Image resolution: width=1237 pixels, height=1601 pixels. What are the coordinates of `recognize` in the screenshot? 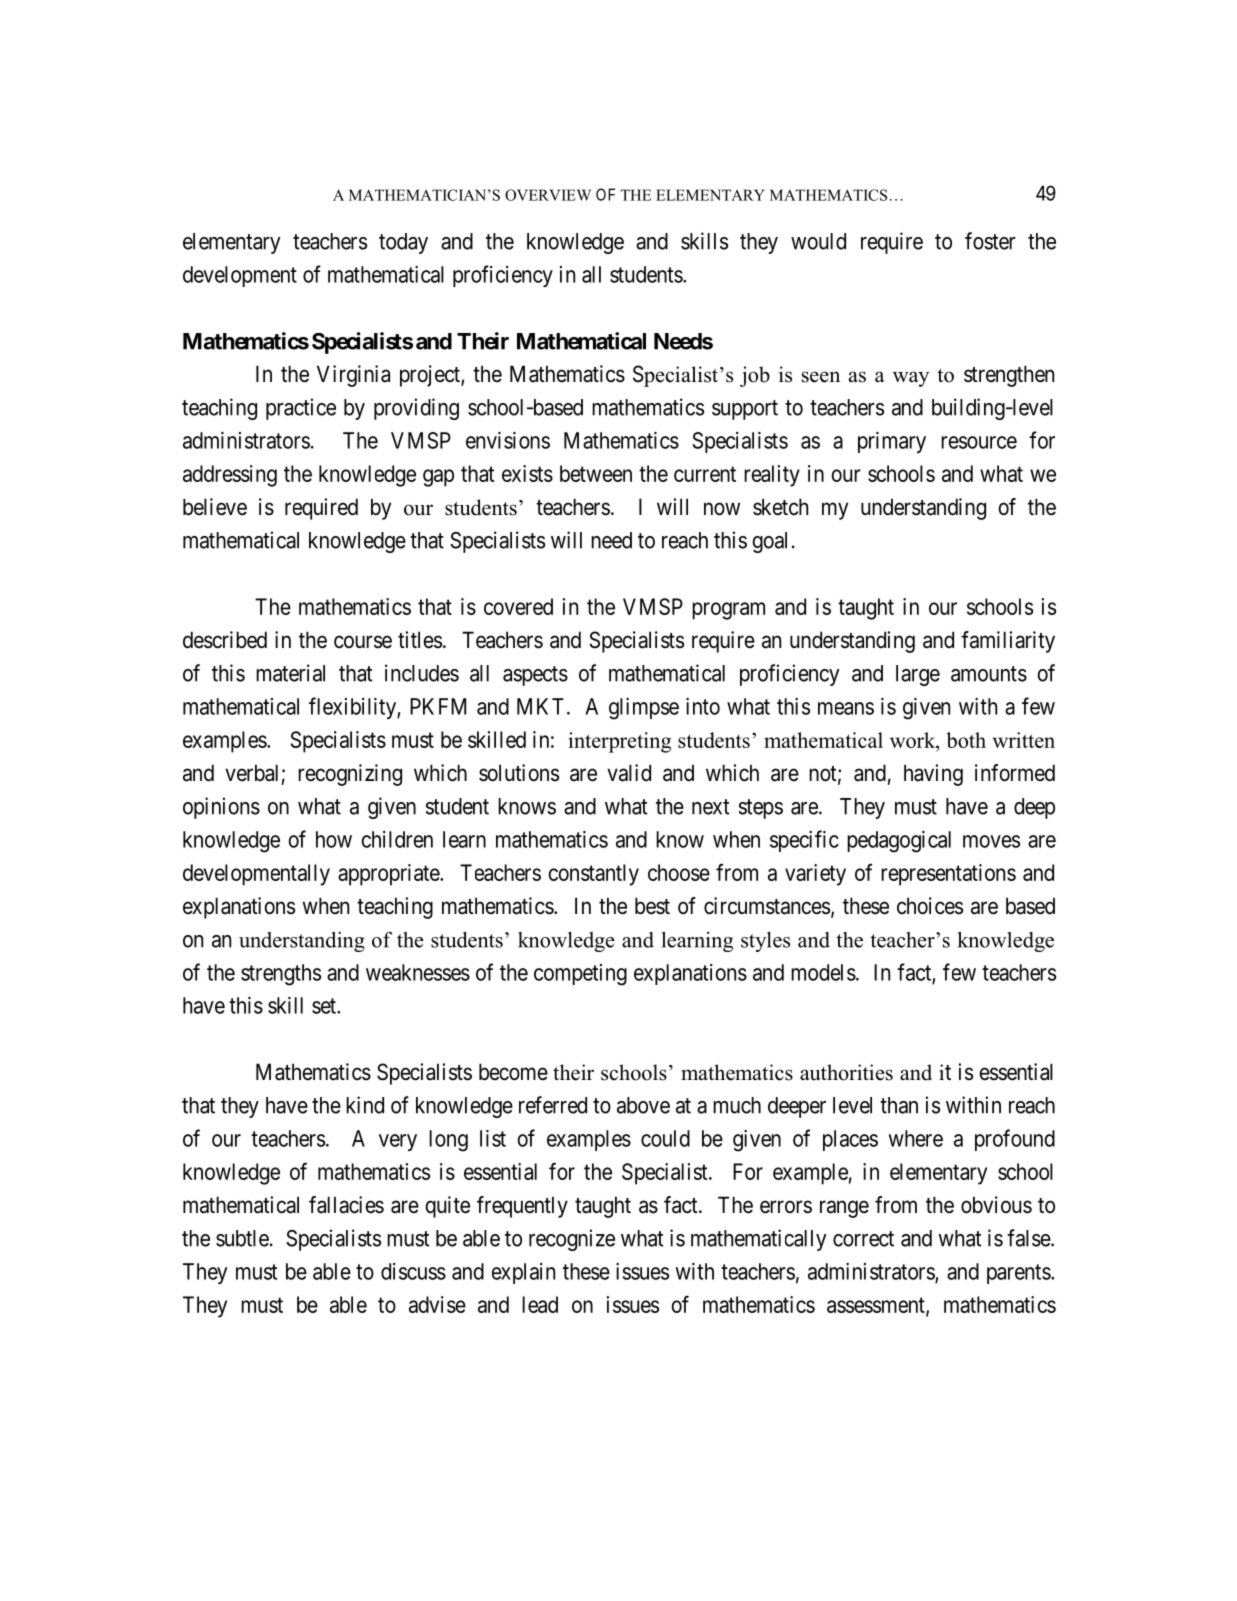 It's located at (572, 1240).
